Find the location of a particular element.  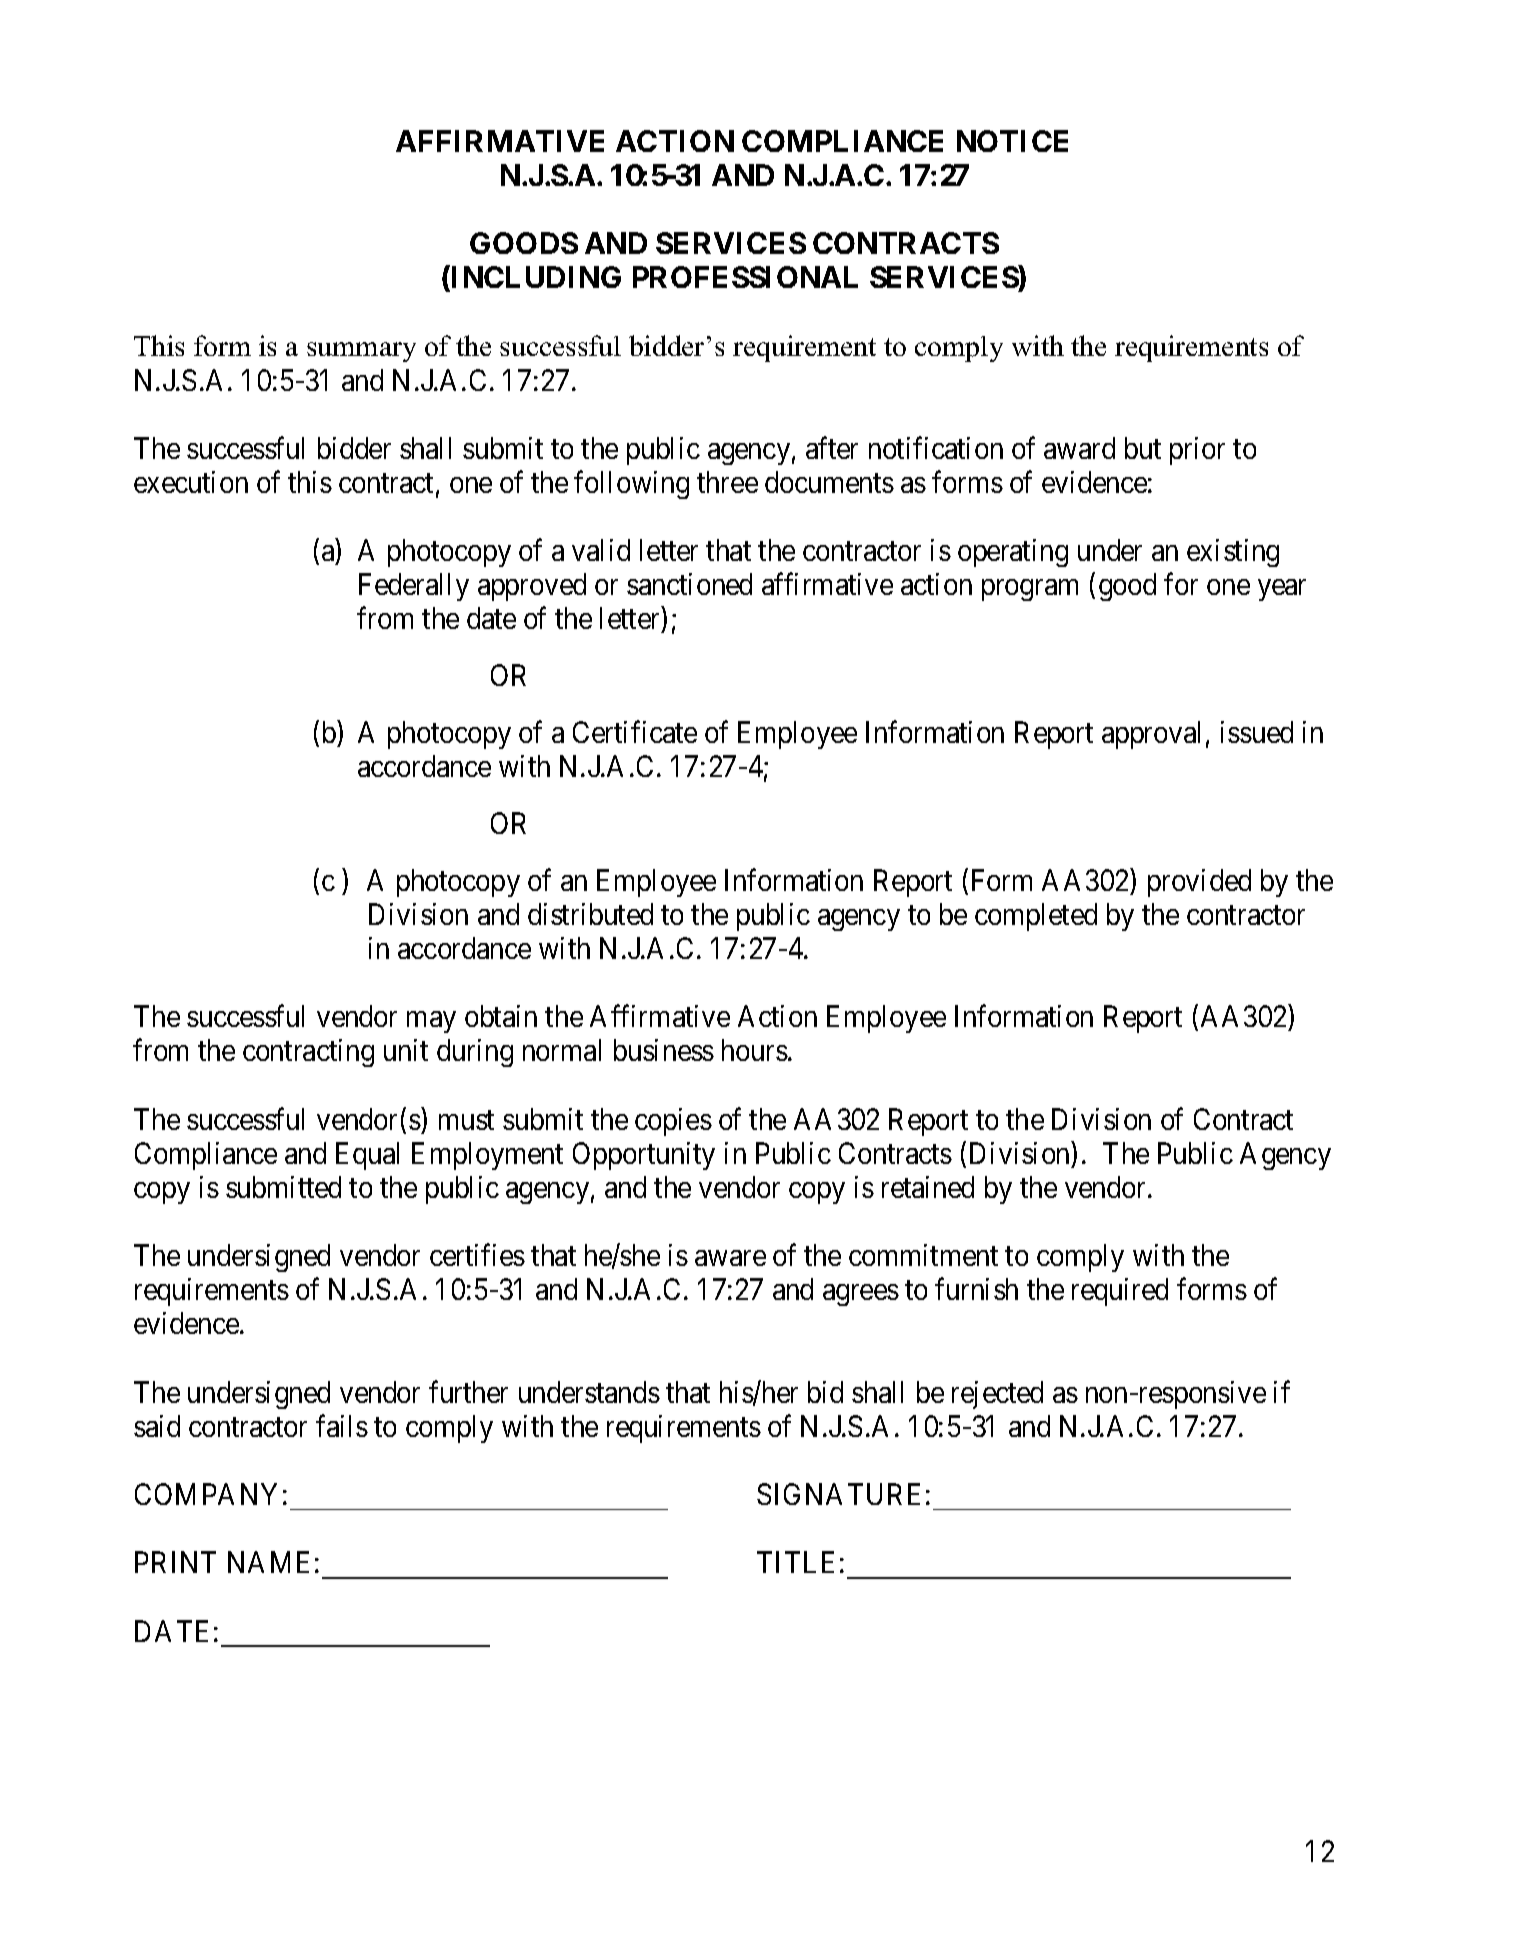

distributed is located at coordinates (590, 914).
